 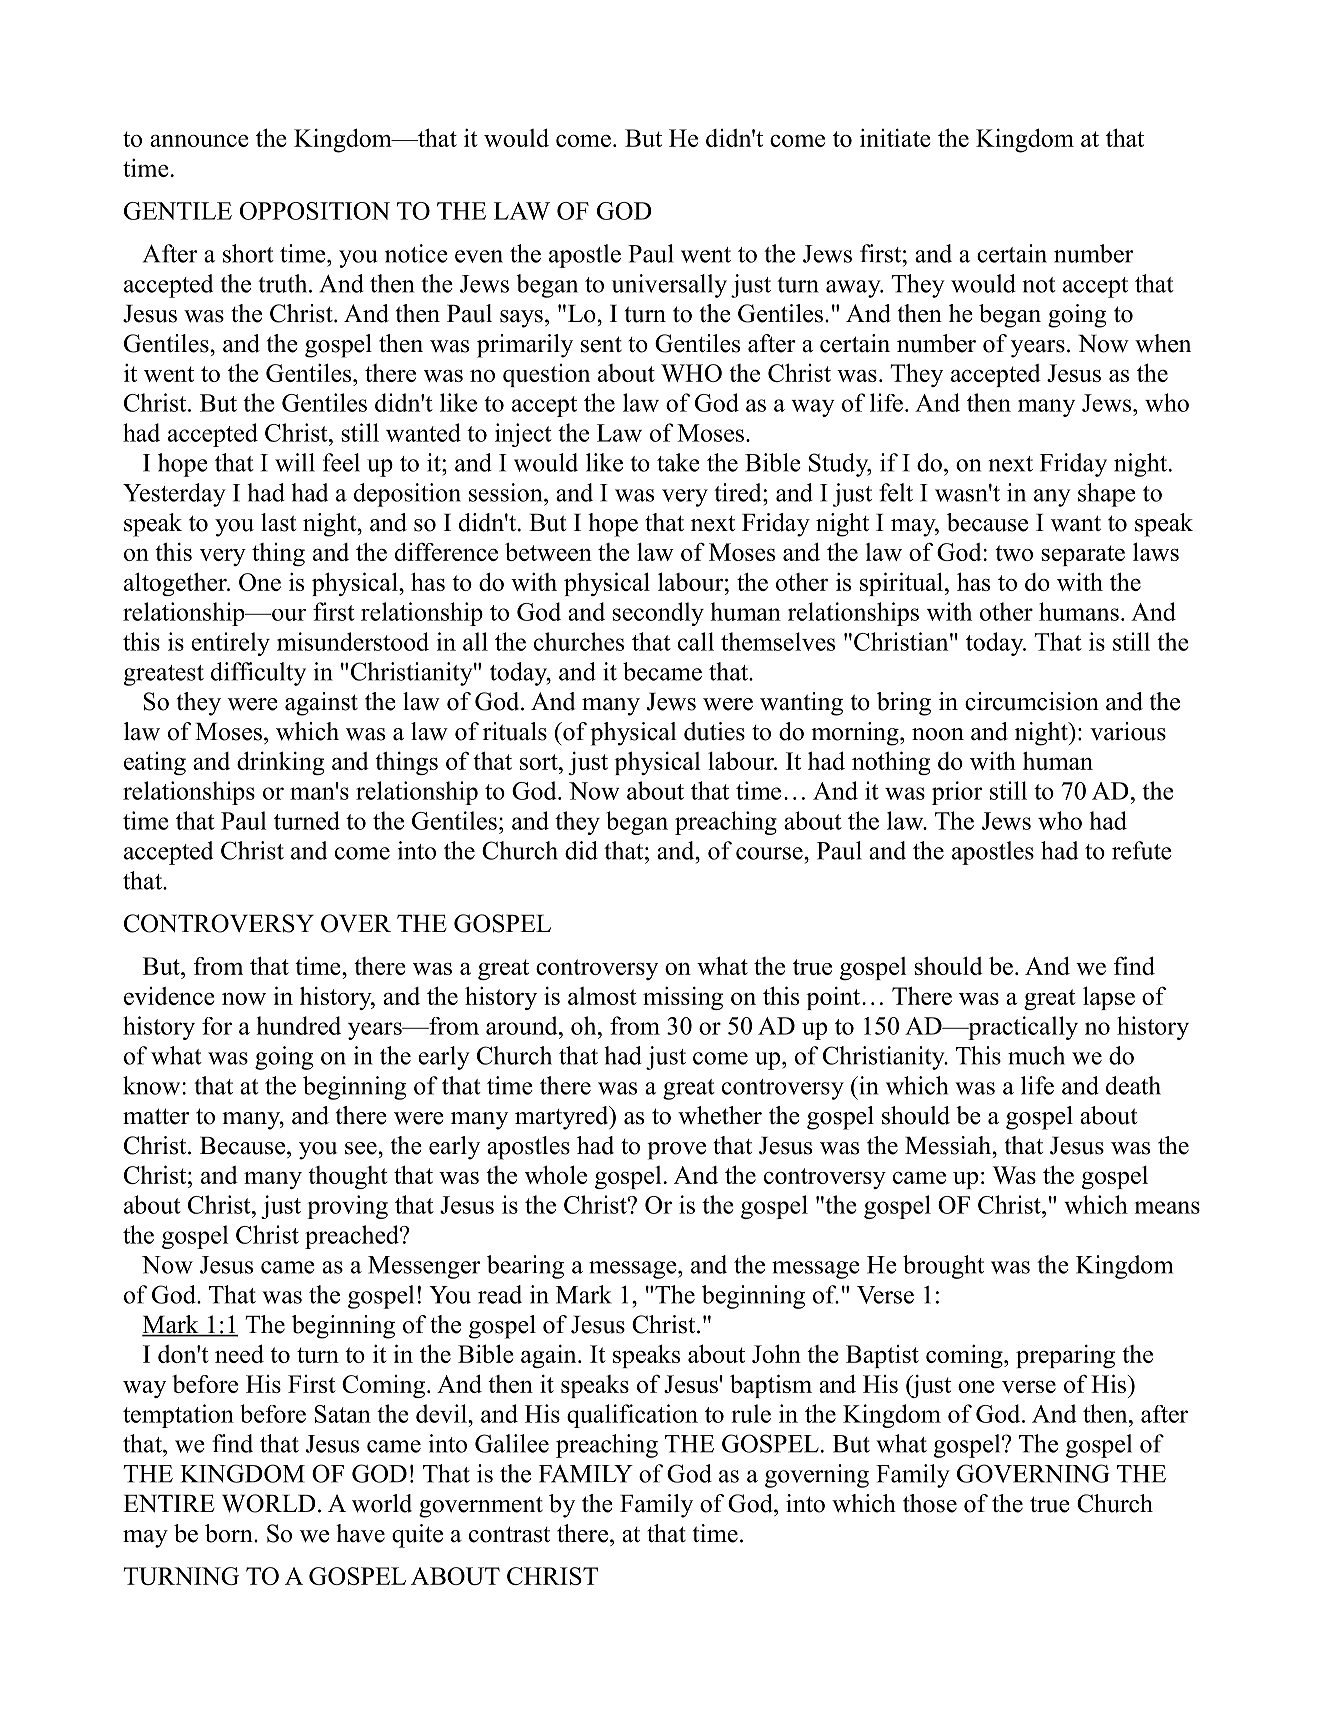 What do you see at coordinates (895, 137) in the screenshot?
I see `initiate` at bounding box center [895, 137].
